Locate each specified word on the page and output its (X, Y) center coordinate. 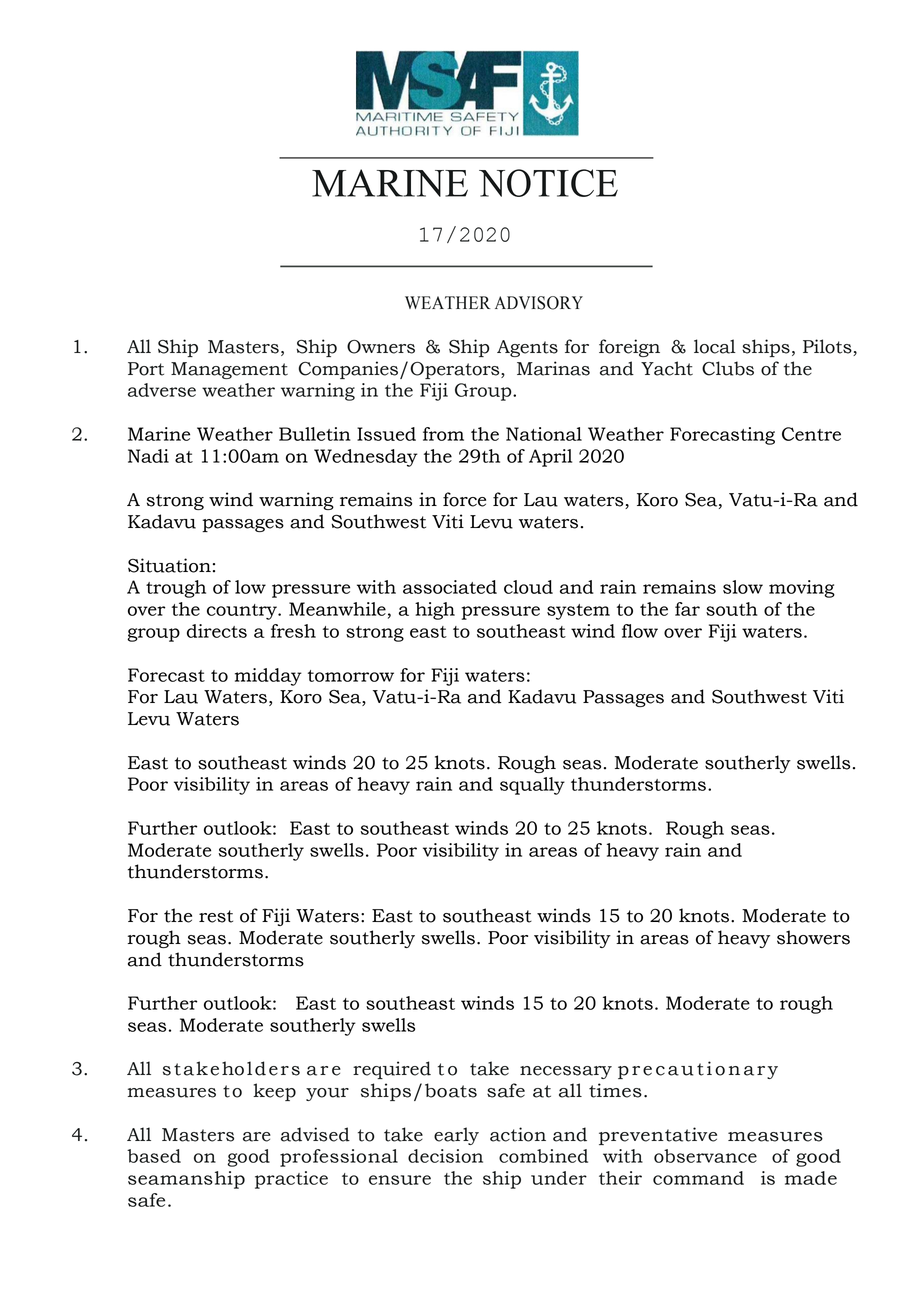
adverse (162, 390)
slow (743, 587)
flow (640, 631)
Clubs (728, 368)
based (154, 1156)
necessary (566, 1072)
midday (268, 677)
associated (450, 587)
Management (229, 370)
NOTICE (548, 183)
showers (813, 937)
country (243, 612)
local (715, 346)
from (443, 434)
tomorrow (351, 676)
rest (216, 916)
